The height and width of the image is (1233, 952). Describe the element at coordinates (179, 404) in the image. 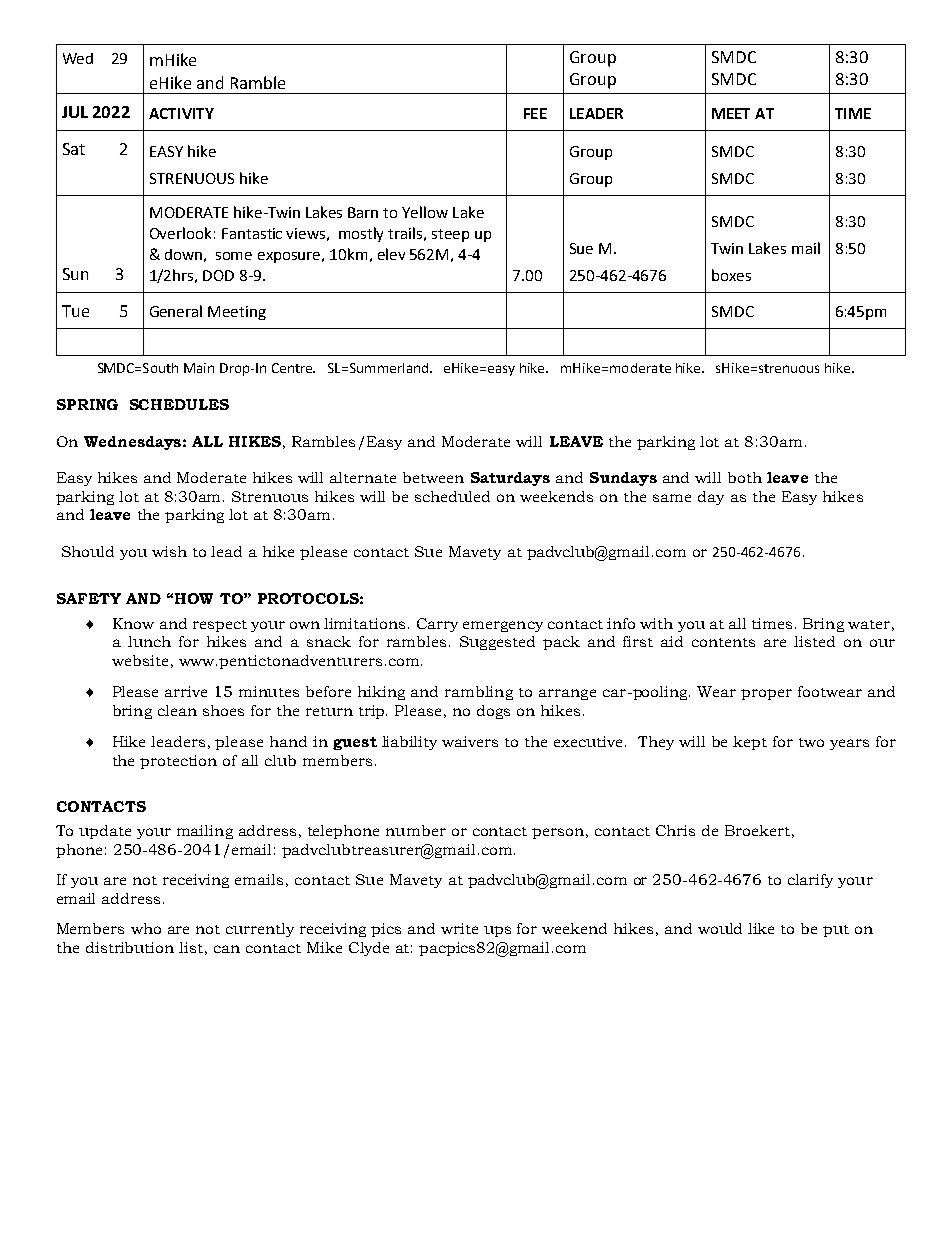

I see `SCHEDULES` at that location.
